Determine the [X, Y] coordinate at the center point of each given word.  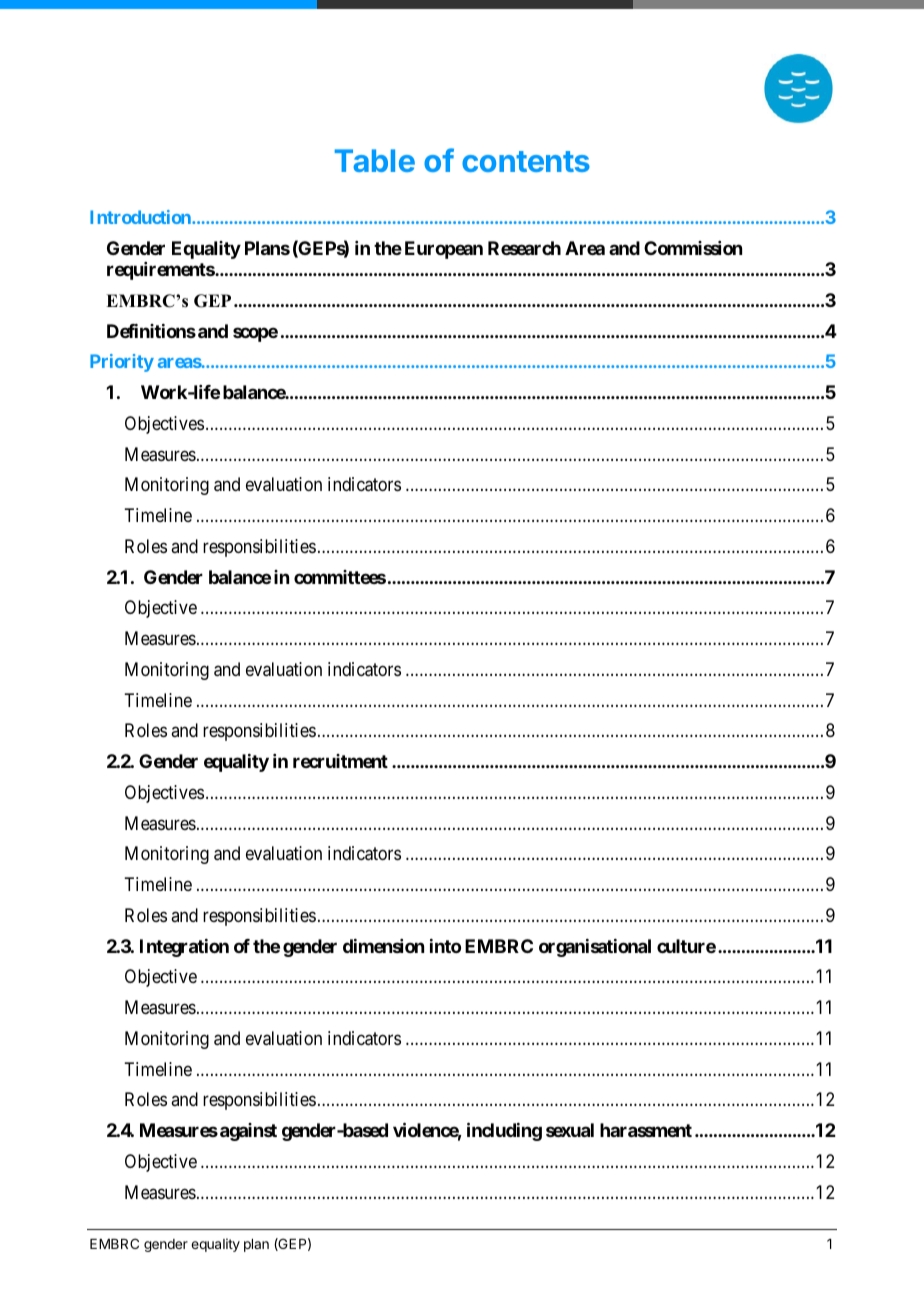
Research [524, 248]
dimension [383, 946]
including [504, 1131]
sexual [570, 1130]
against [248, 1132]
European [444, 250]
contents [526, 161]
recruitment [340, 761]
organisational [595, 948]
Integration [184, 948]
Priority [122, 363]
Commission [693, 248]
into [445, 946]
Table [375, 160]
